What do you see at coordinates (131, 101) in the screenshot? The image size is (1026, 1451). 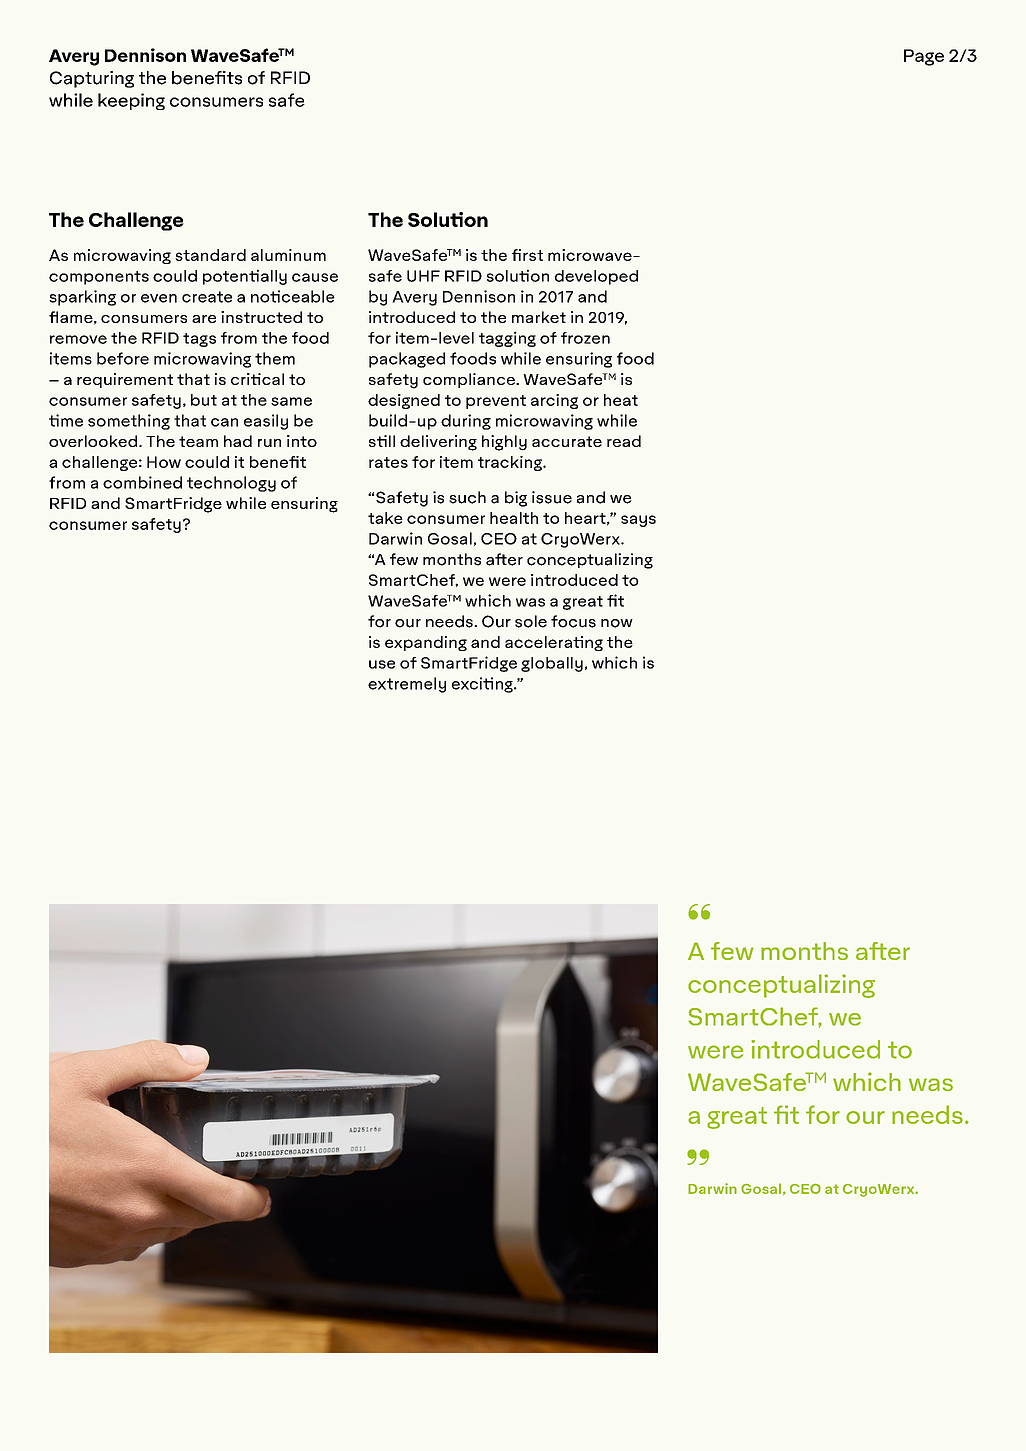 I see `keeping` at bounding box center [131, 101].
